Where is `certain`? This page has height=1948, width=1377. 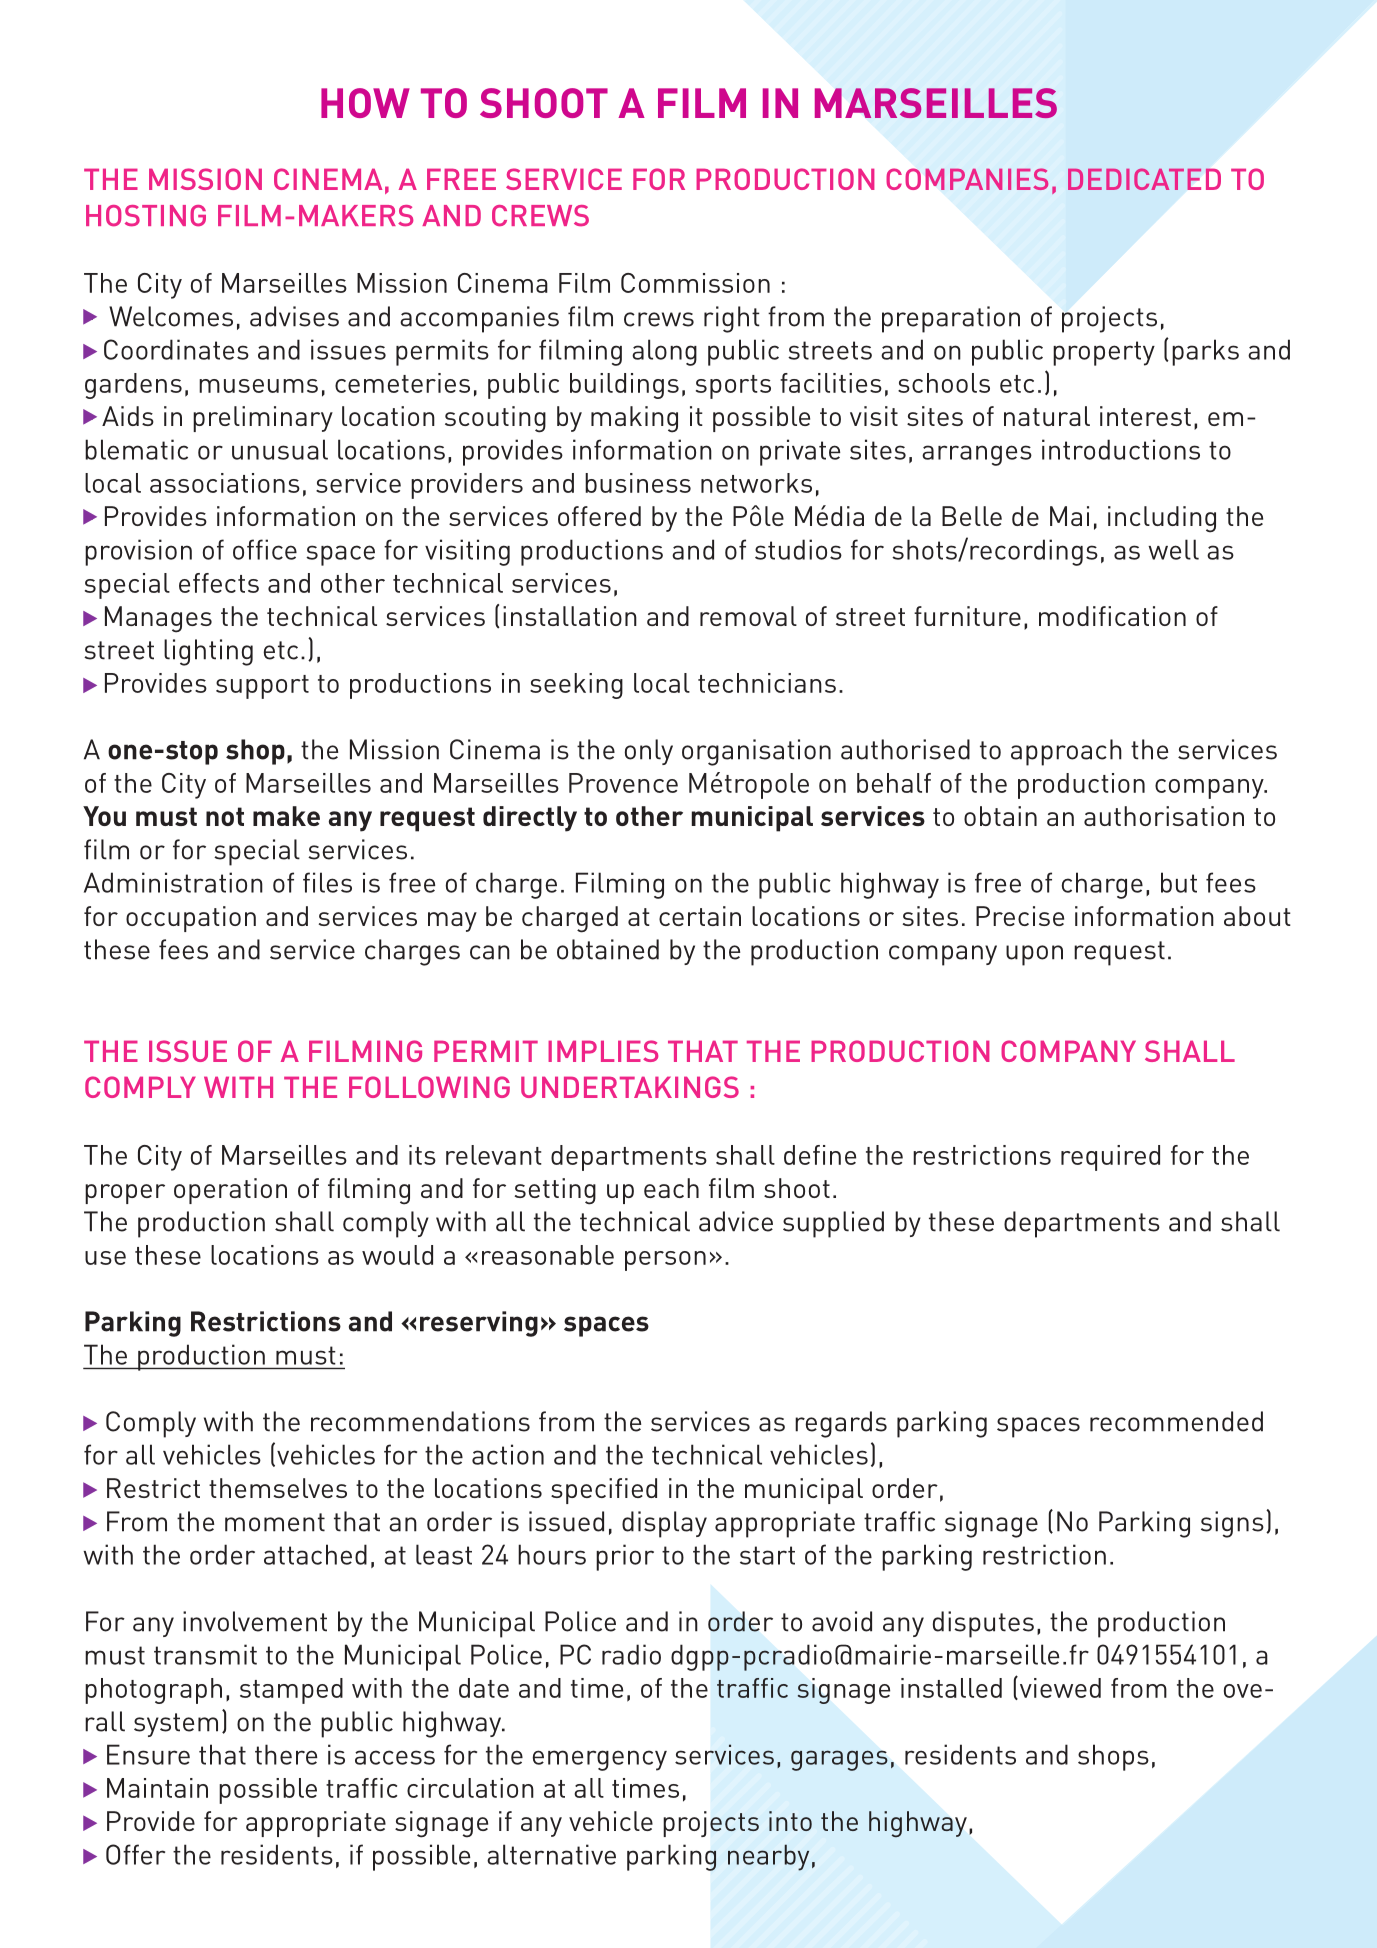 certain is located at coordinates (700, 916).
